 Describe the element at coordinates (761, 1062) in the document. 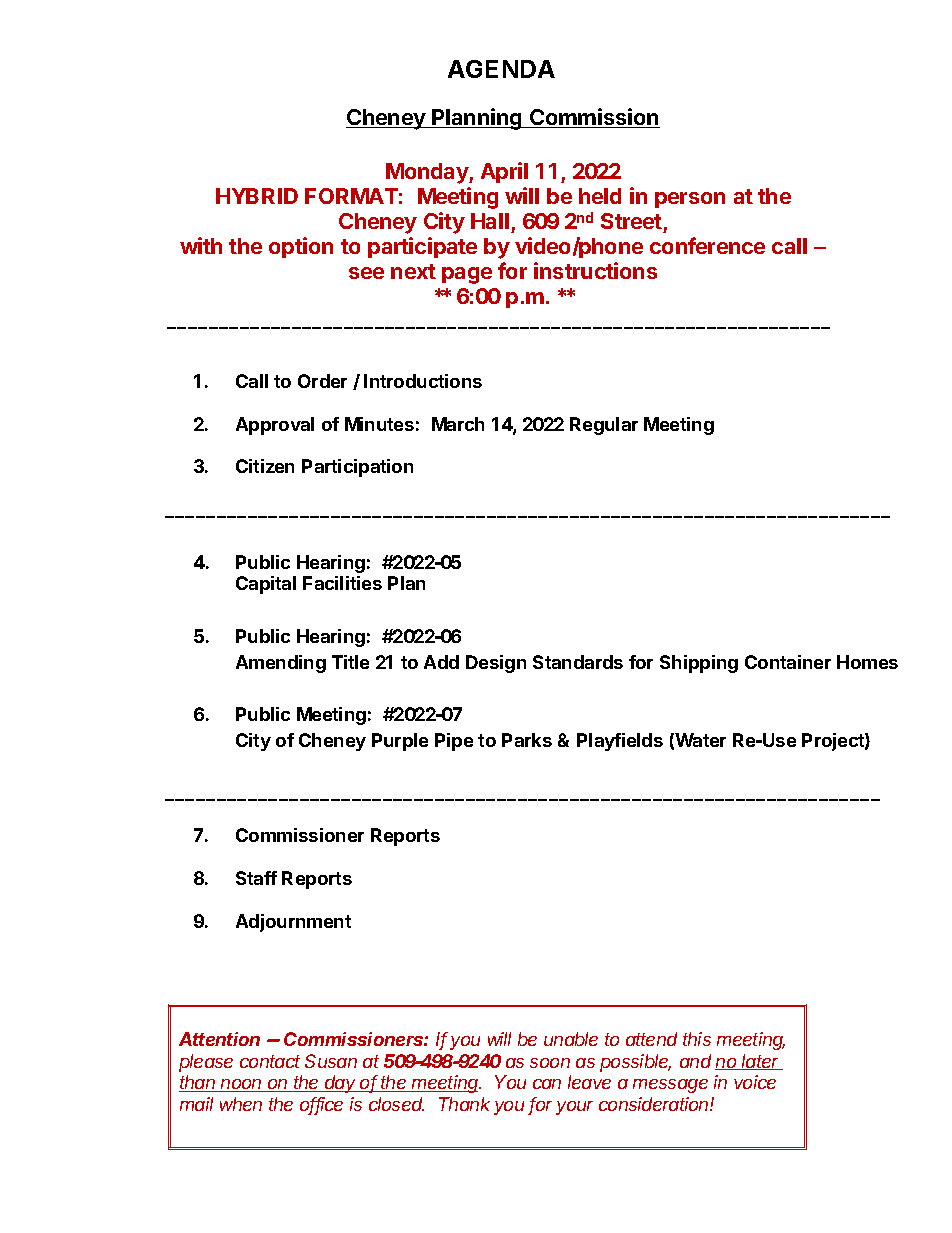

I see `later` at that location.
